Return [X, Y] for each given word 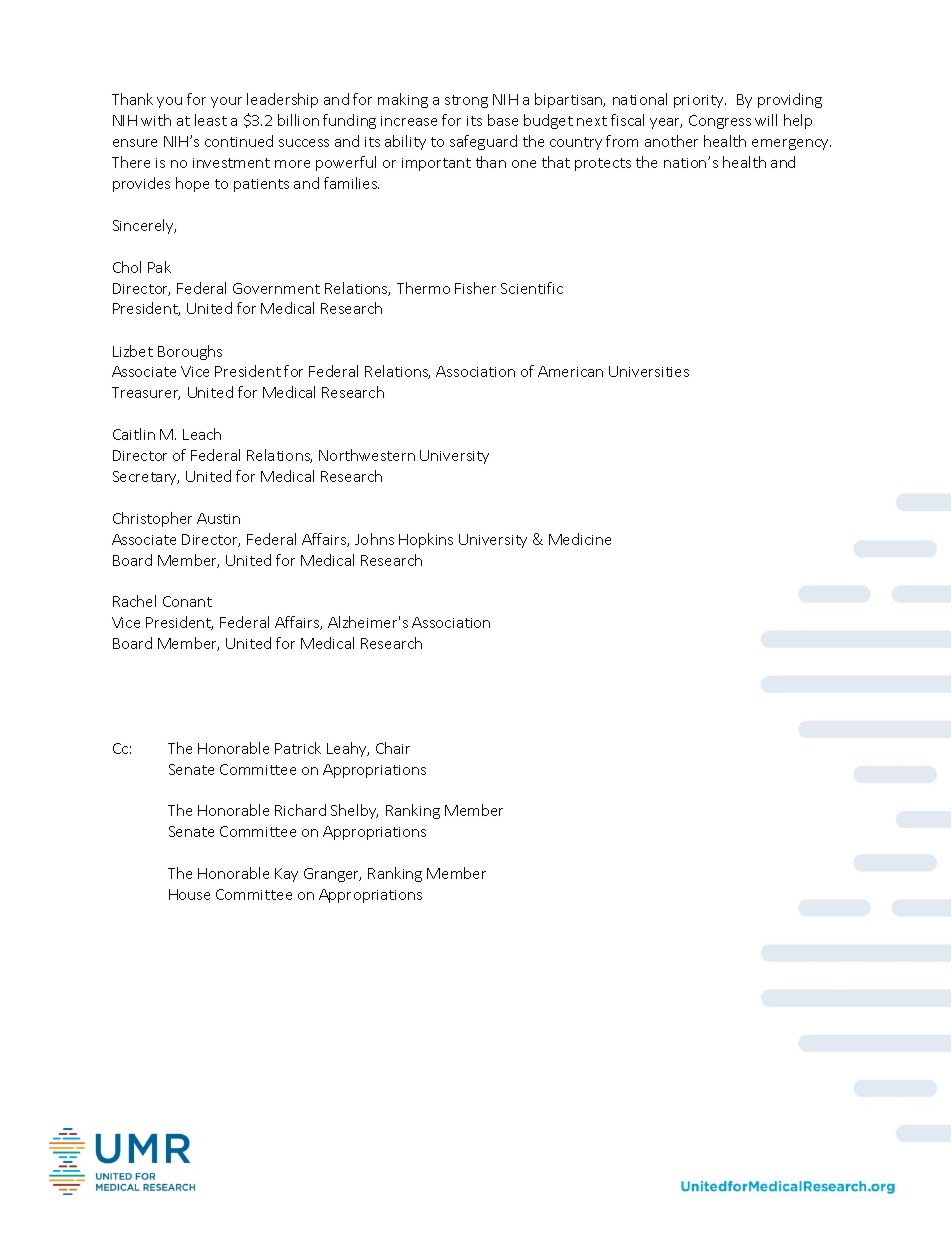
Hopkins [426, 540]
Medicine [580, 539]
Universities [649, 371]
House [189, 894]
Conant [187, 601]
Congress [720, 122]
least [211, 120]
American [570, 371]
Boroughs [190, 352]
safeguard [483, 142]
